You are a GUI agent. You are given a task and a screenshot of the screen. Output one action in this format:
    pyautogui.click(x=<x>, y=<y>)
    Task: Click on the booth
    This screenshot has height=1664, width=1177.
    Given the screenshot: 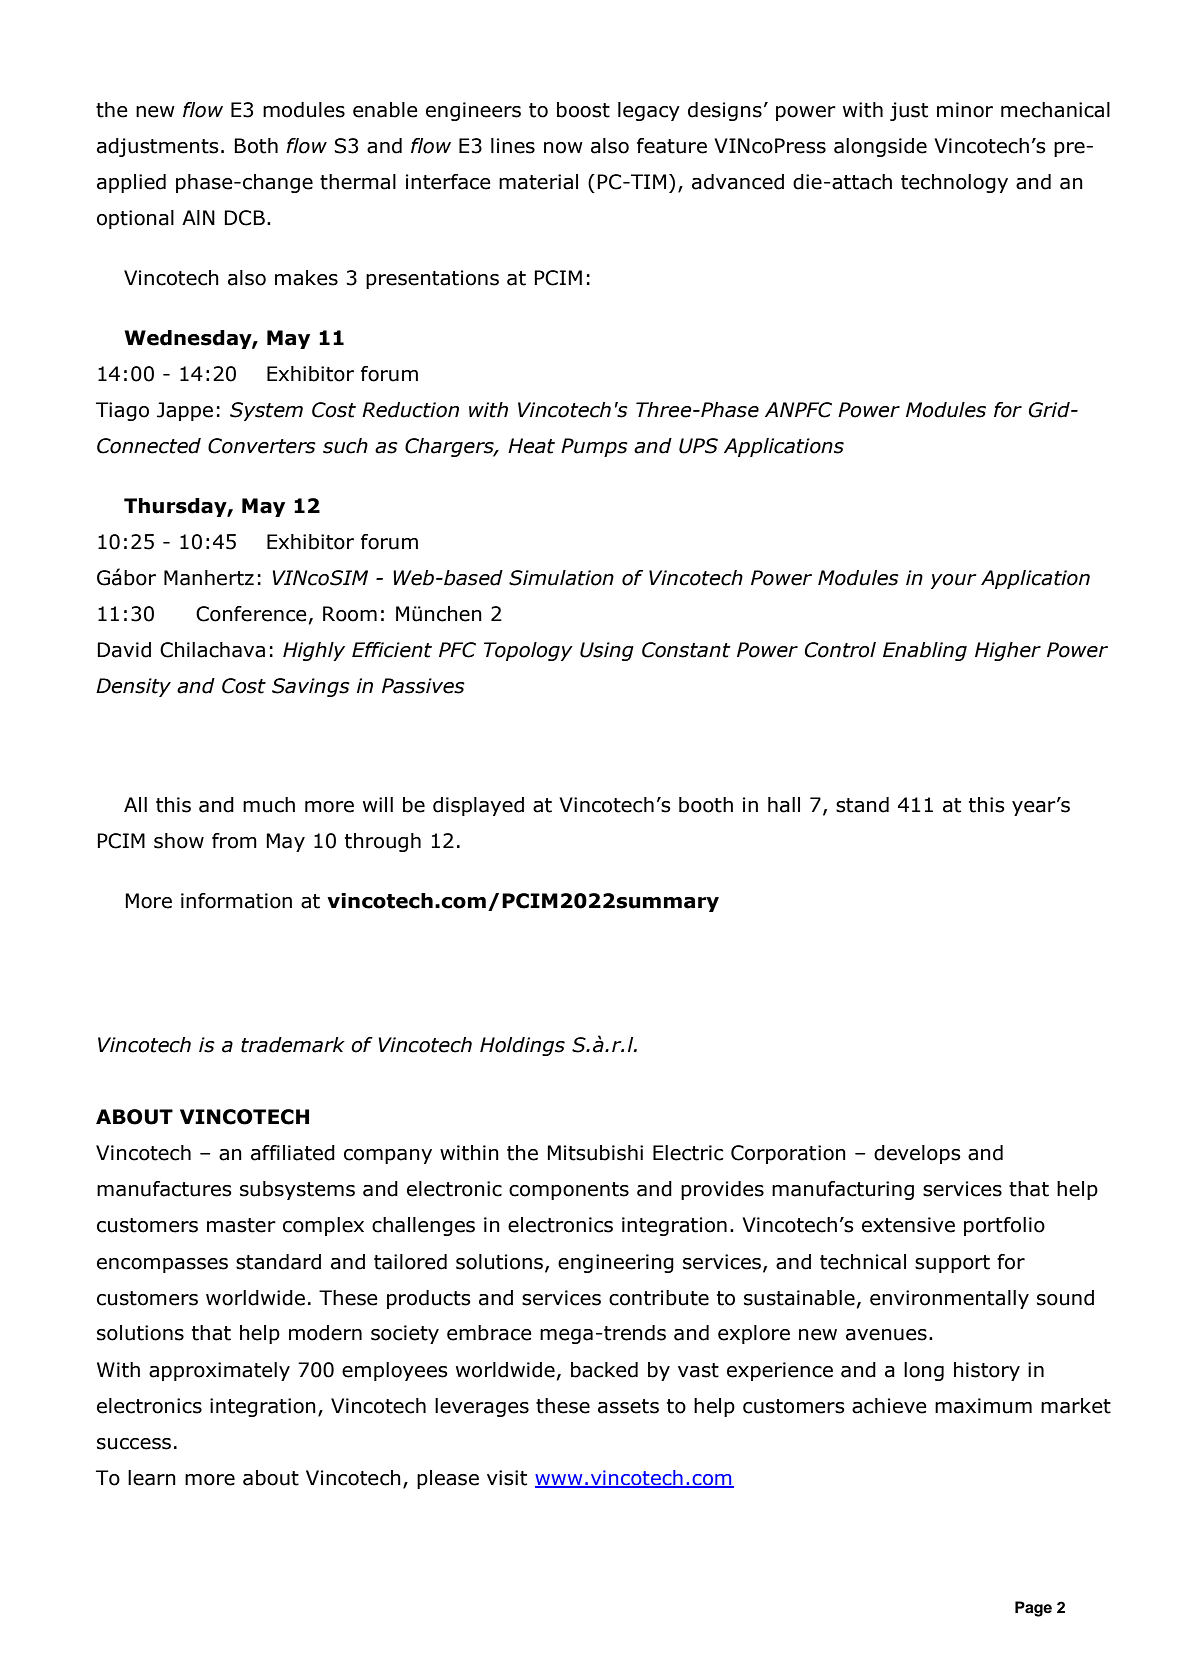 What is the action you would take?
    pyautogui.click(x=706, y=805)
